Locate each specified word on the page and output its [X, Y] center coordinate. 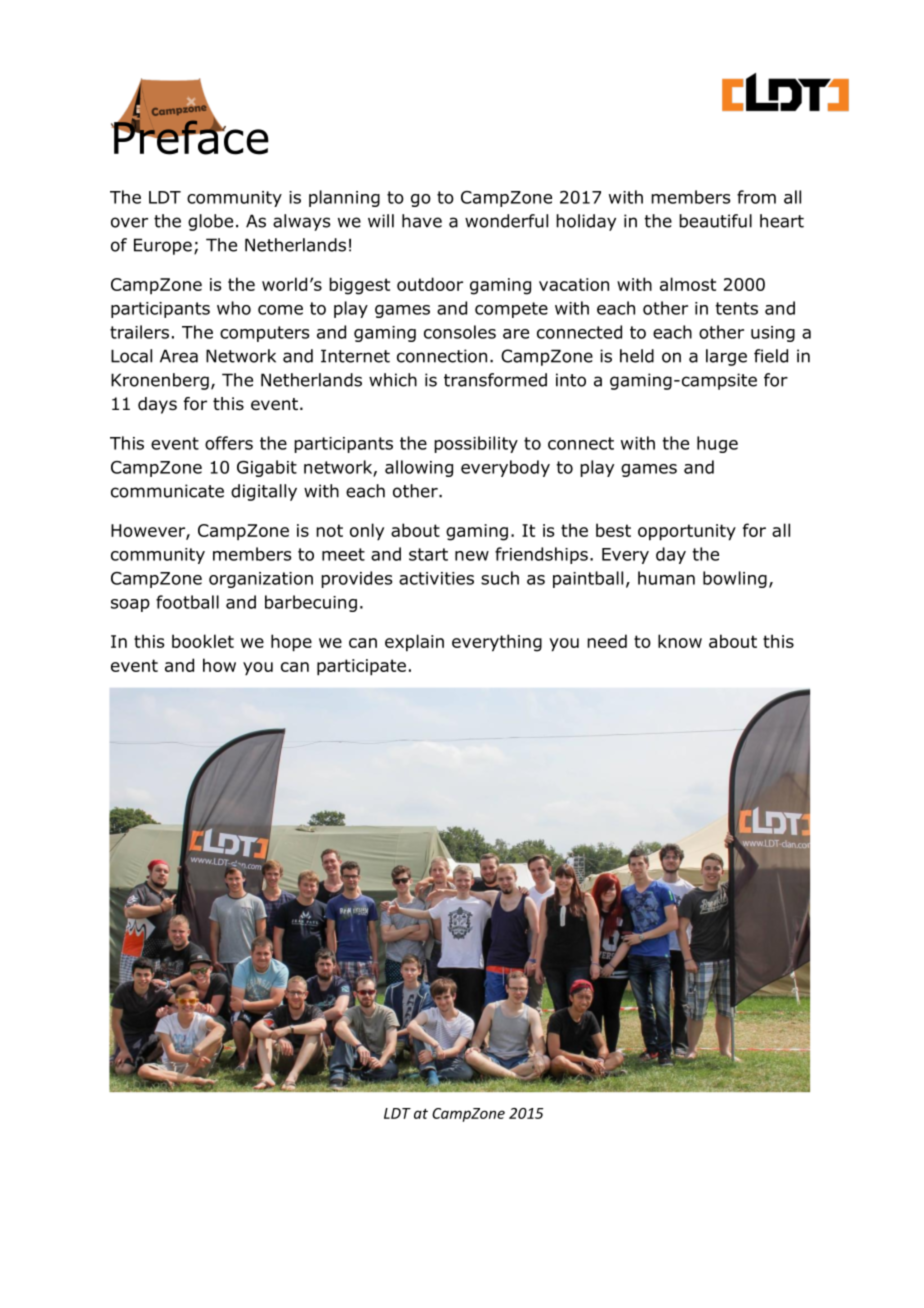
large [726, 357]
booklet [203, 641]
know [680, 641]
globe [210, 222]
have [422, 221]
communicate [167, 491]
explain [414, 643]
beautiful [715, 221]
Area [179, 356]
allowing [419, 468]
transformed [495, 380]
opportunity [687, 532]
